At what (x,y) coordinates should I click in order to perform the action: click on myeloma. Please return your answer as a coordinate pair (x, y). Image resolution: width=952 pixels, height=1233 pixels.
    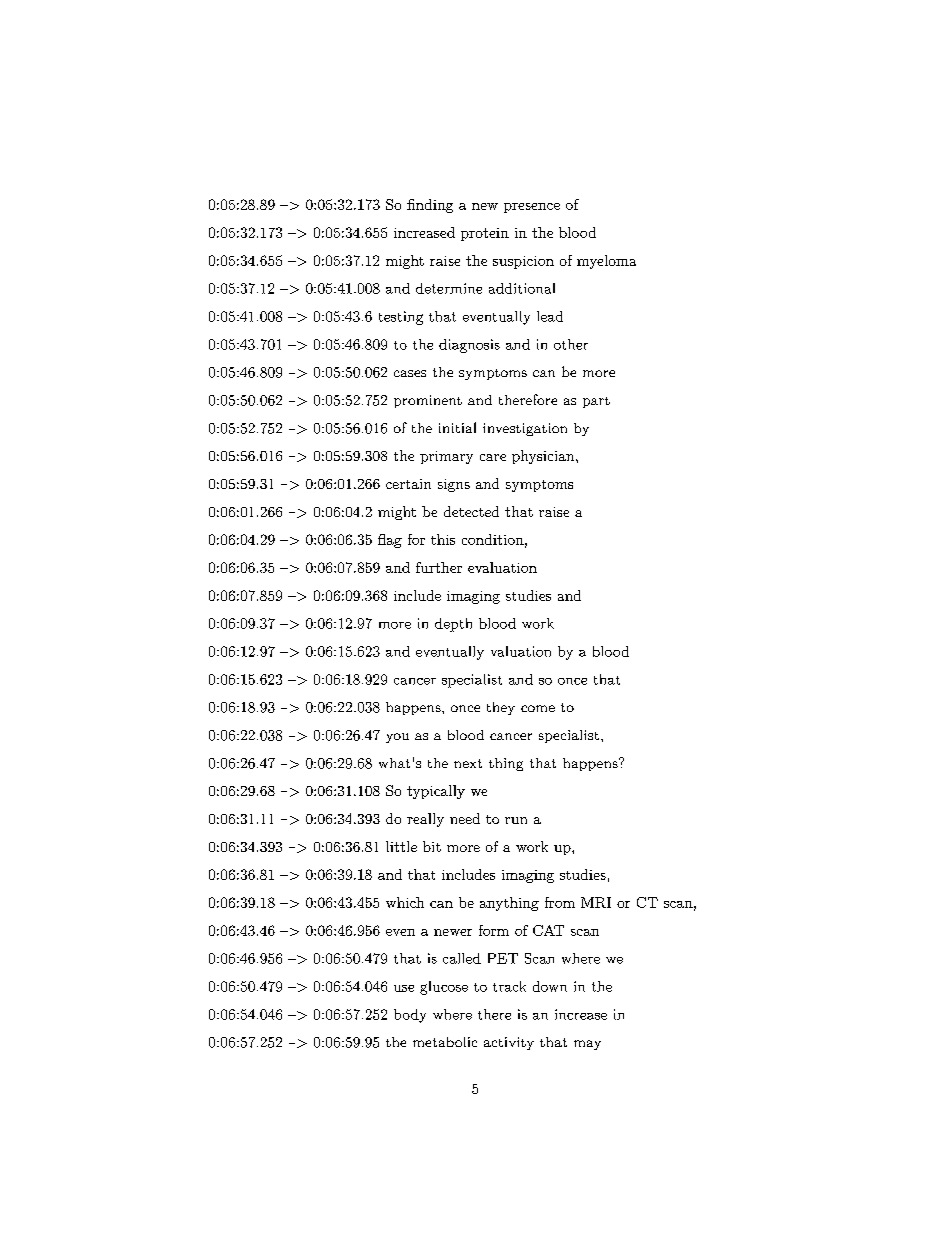
    Looking at the image, I should click on (606, 262).
